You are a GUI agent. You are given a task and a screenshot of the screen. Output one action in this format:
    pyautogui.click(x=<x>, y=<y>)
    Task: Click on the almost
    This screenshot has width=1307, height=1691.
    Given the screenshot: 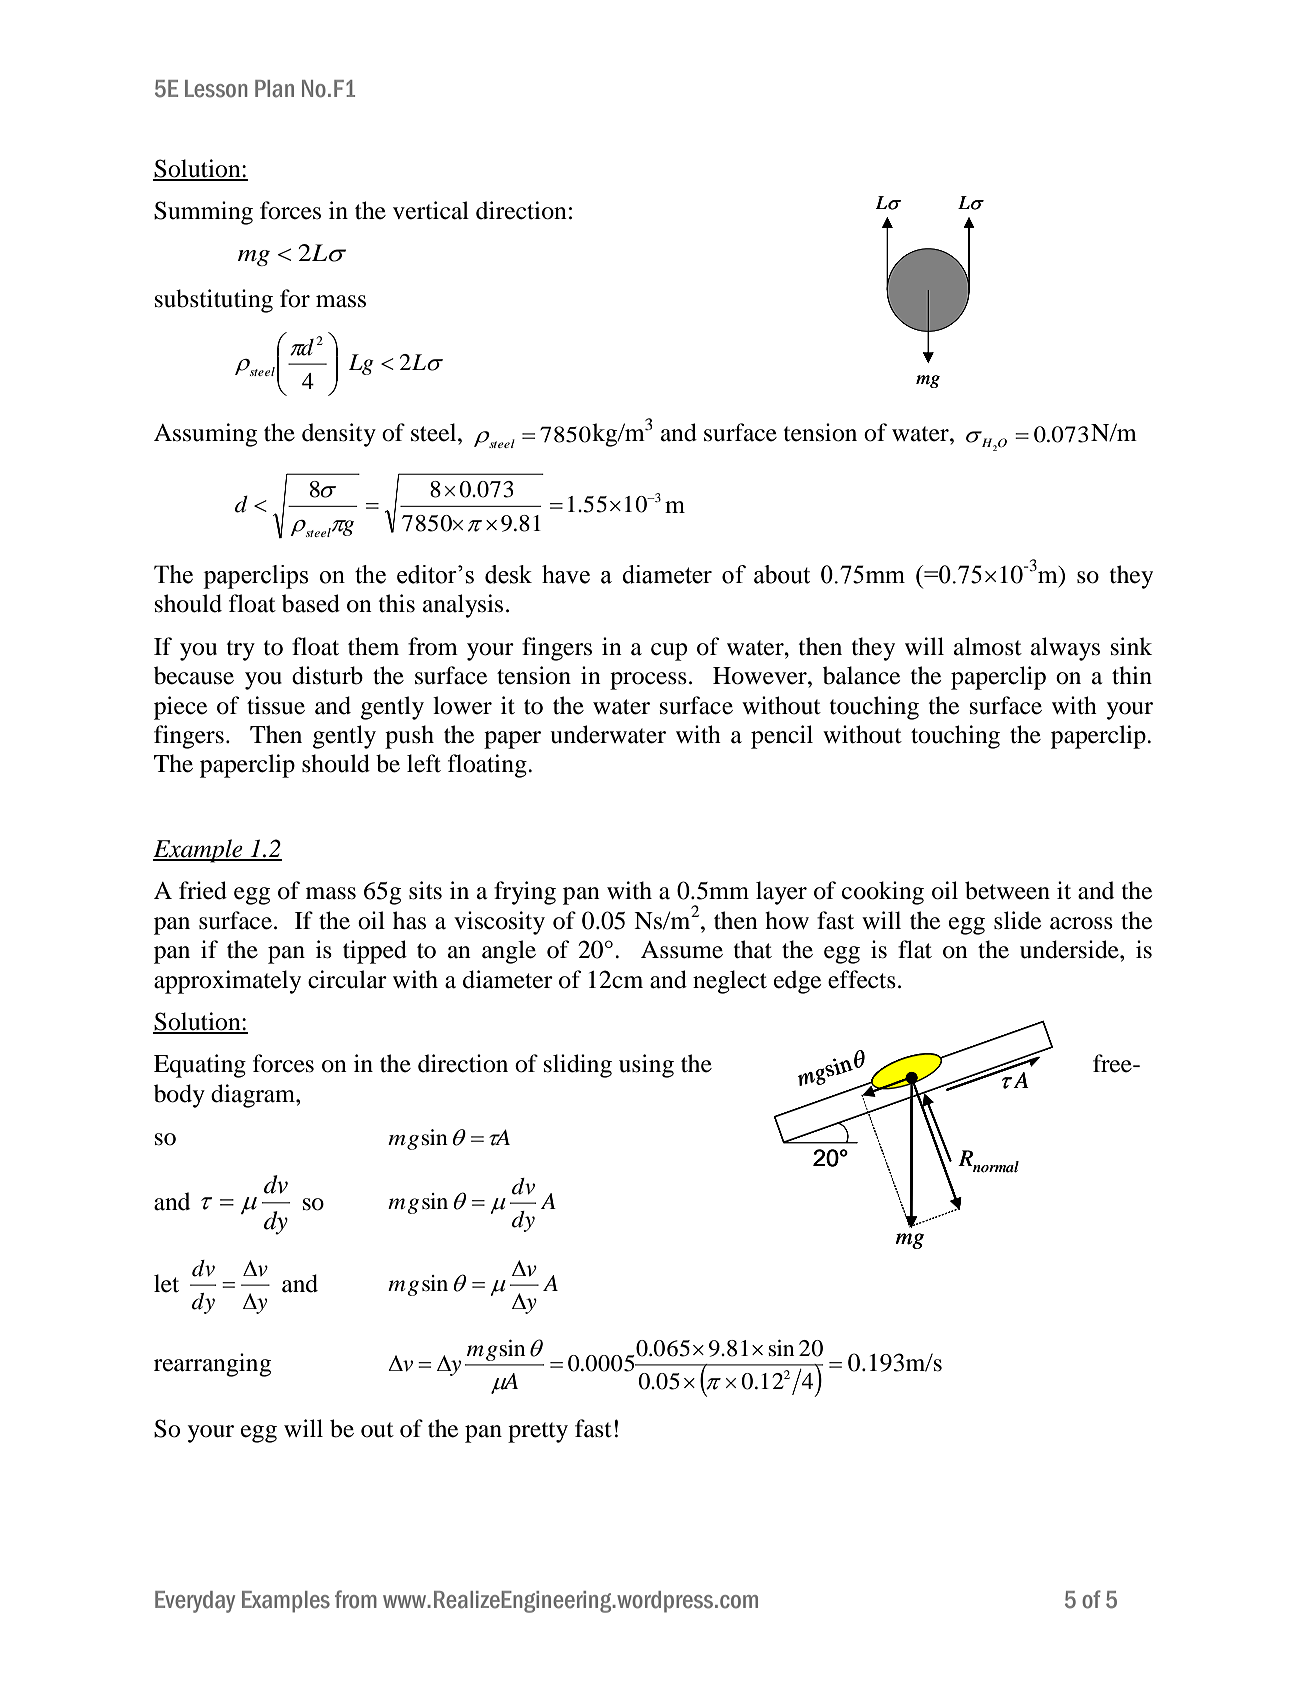 What is the action you would take?
    pyautogui.click(x=988, y=646)
